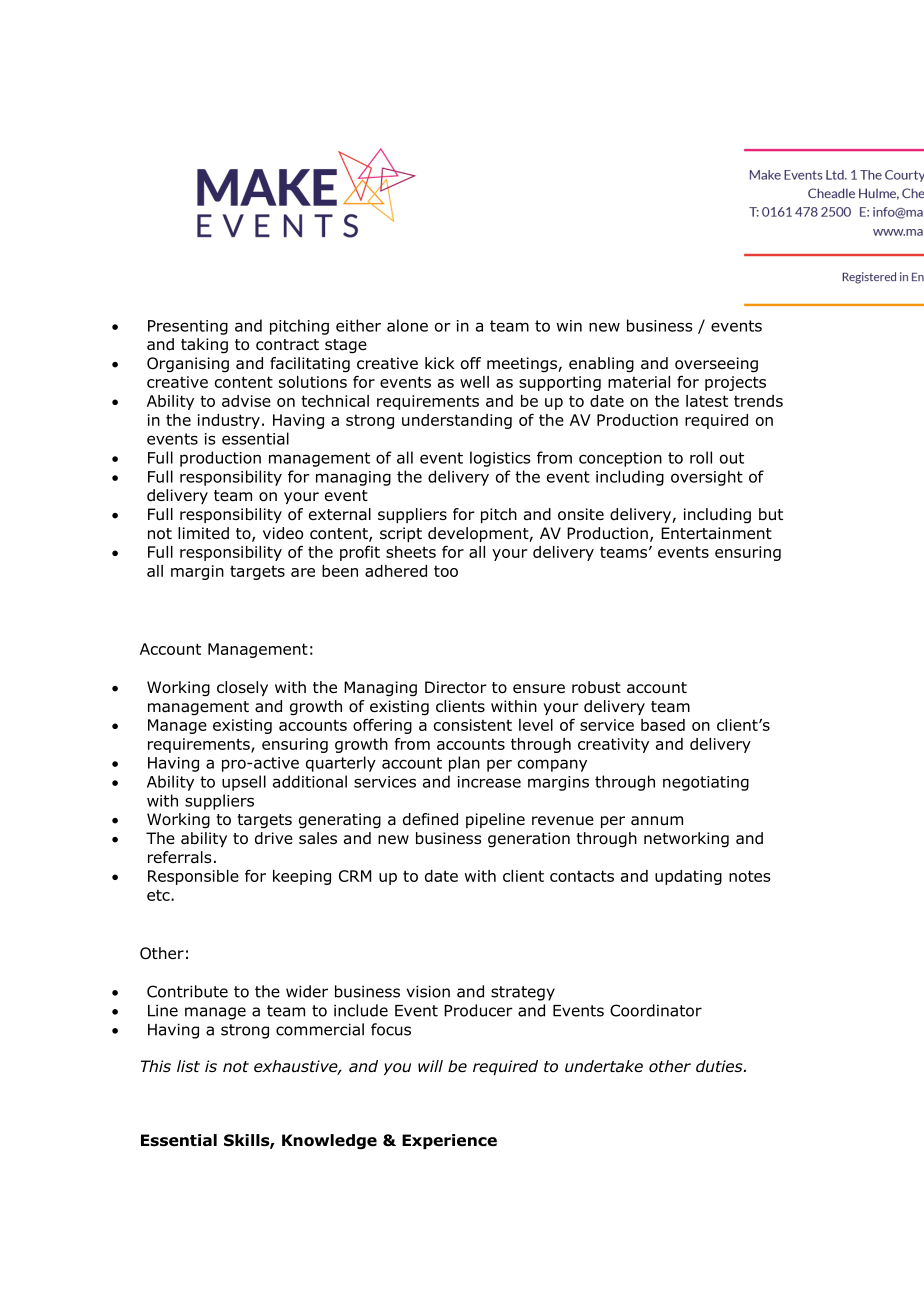  I want to click on taking, so click(204, 346).
